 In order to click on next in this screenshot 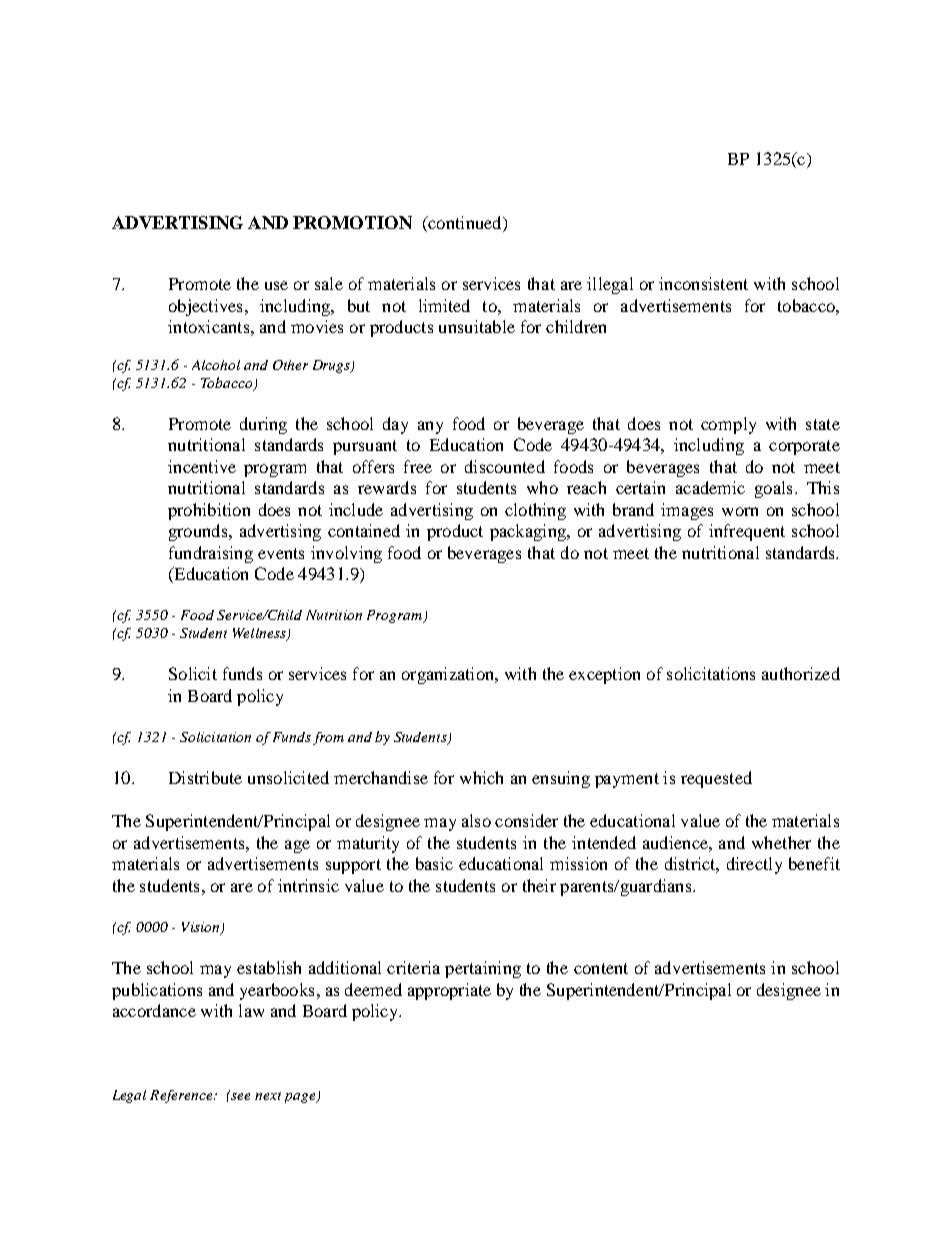, I will do `click(268, 1096)`.
